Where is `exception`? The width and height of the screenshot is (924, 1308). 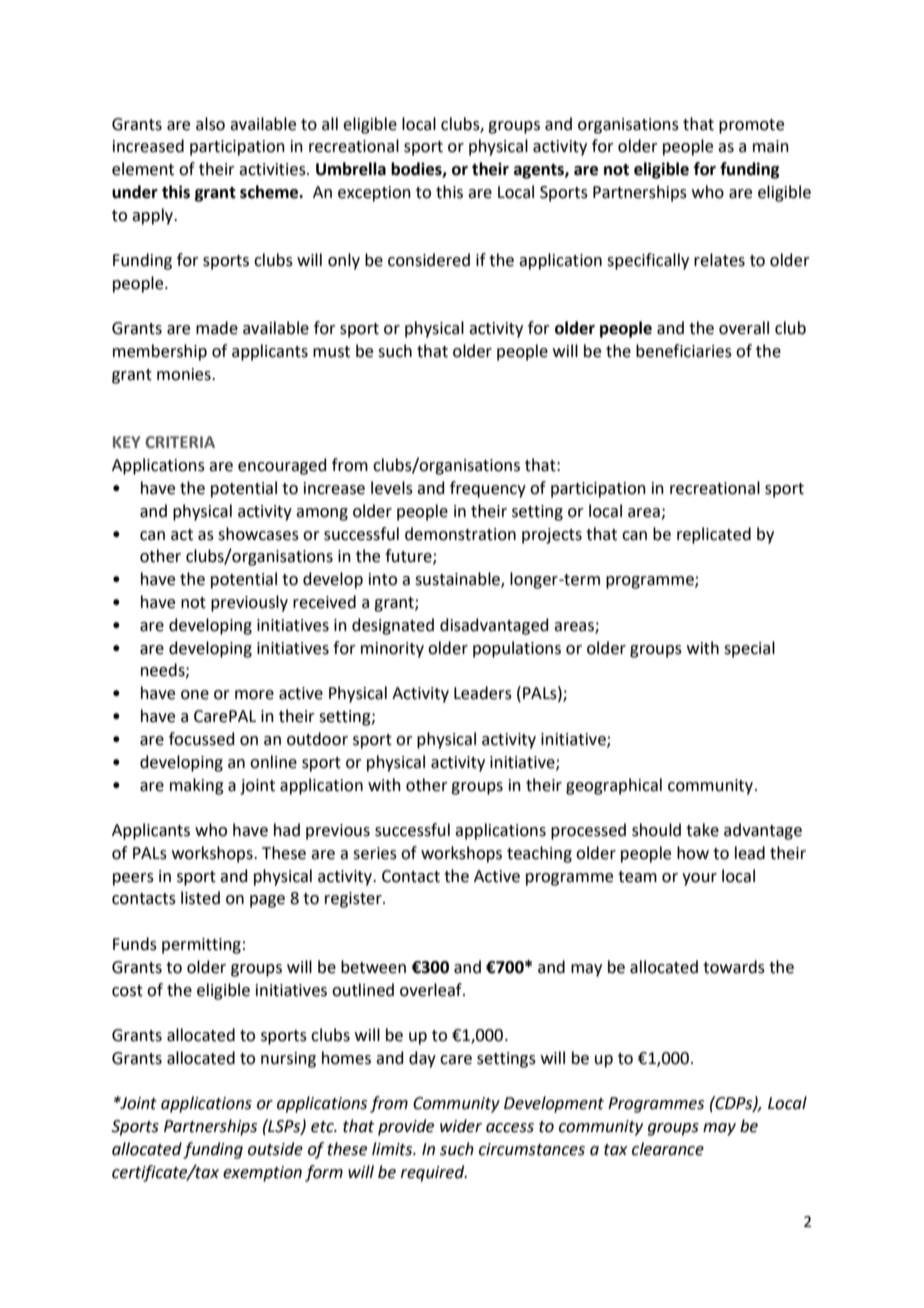 exception is located at coordinates (374, 194).
